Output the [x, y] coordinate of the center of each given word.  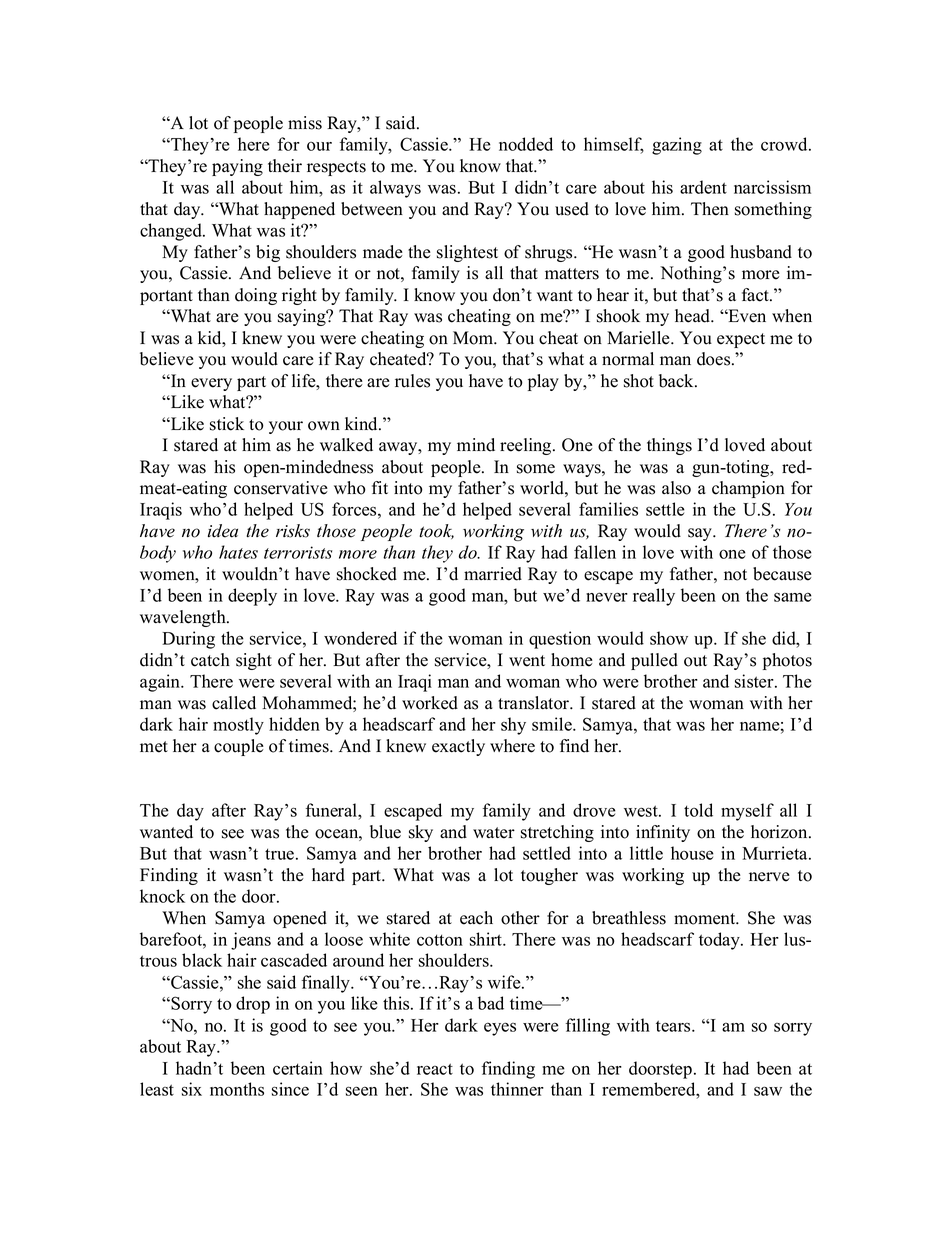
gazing [677, 146]
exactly [458, 747]
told [698, 810]
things [669, 446]
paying [237, 167]
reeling [527, 446]
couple [239, 747]
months [237, 1089]
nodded [526, 144]
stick [227, 424]
